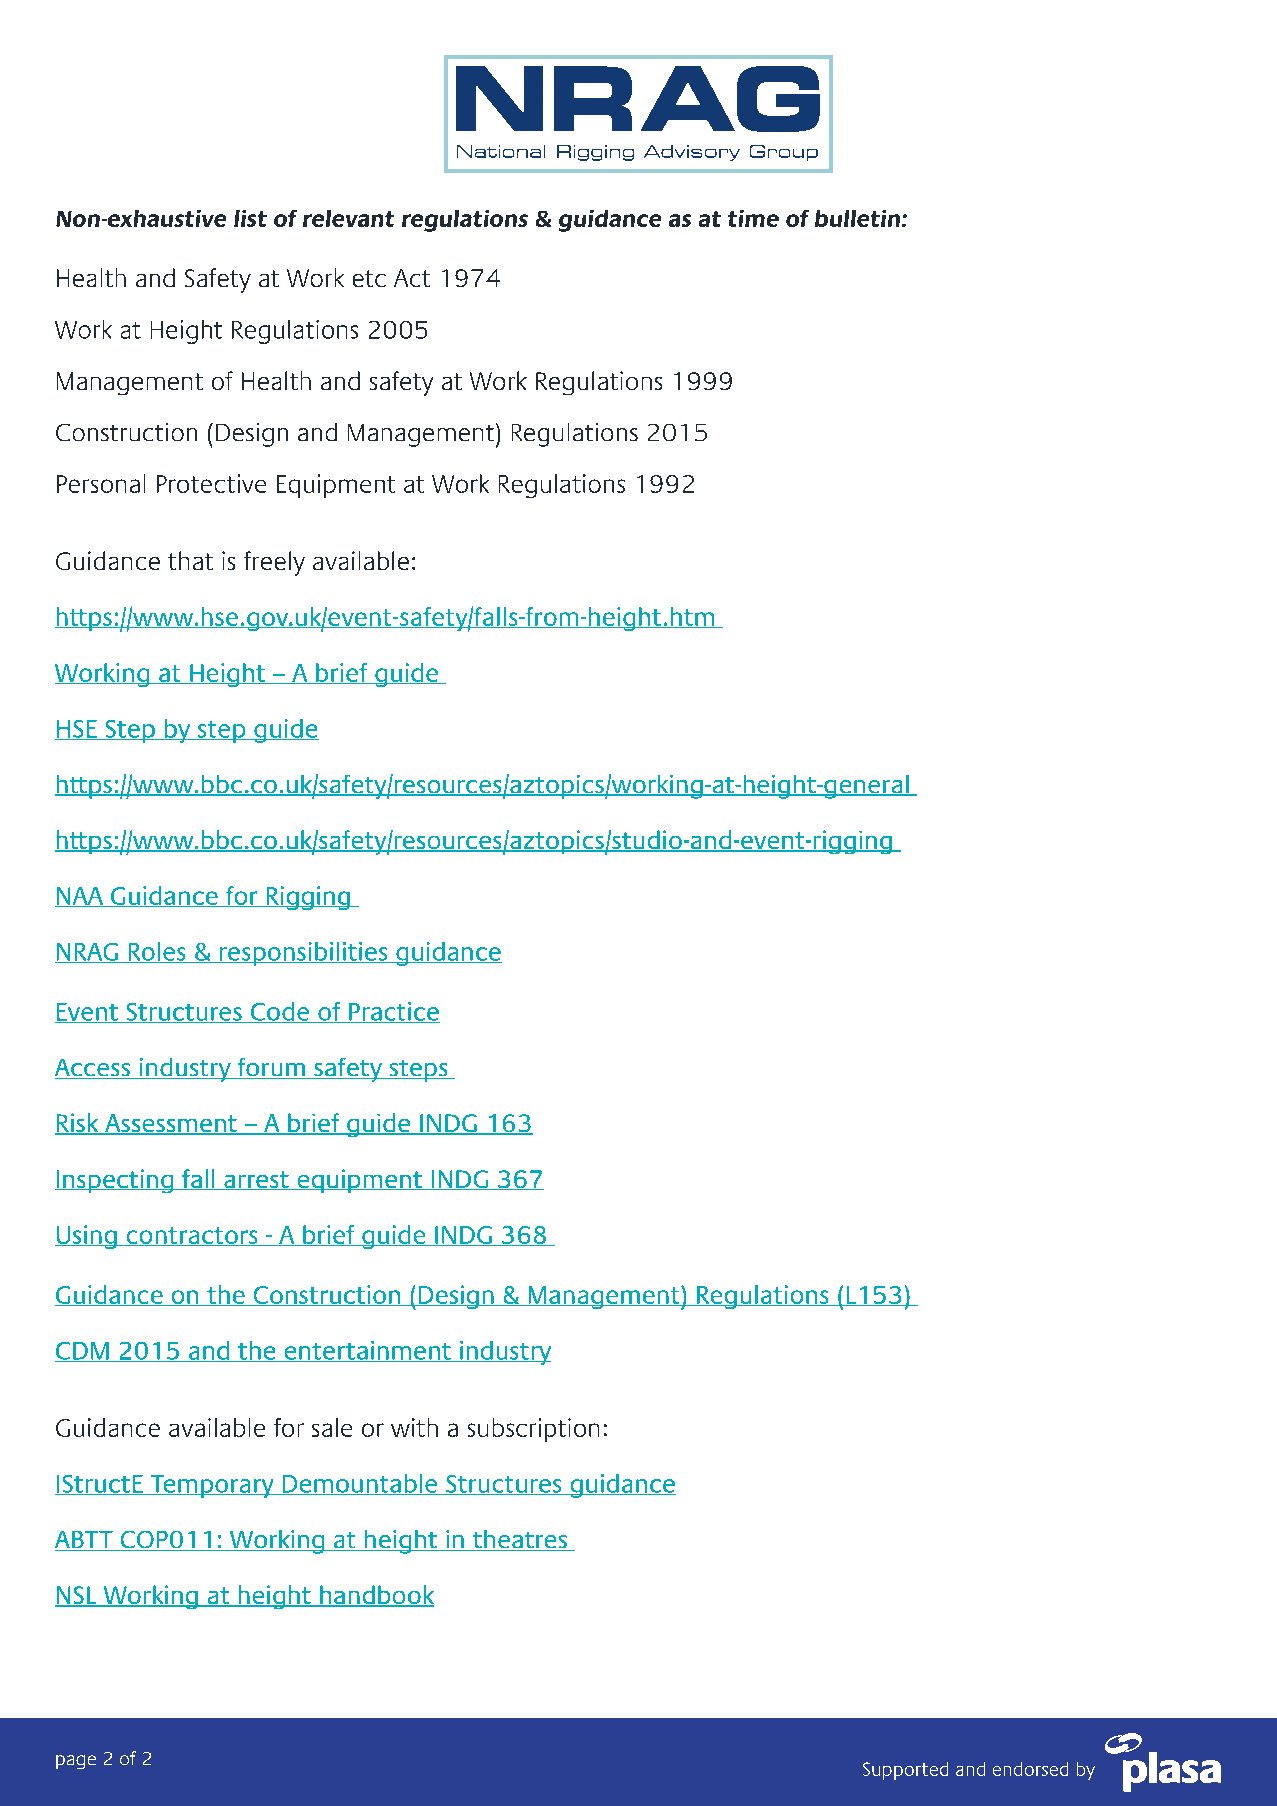 The width and height of the page is (1277, 1806). I want to click on freely, so click(274, 563).
